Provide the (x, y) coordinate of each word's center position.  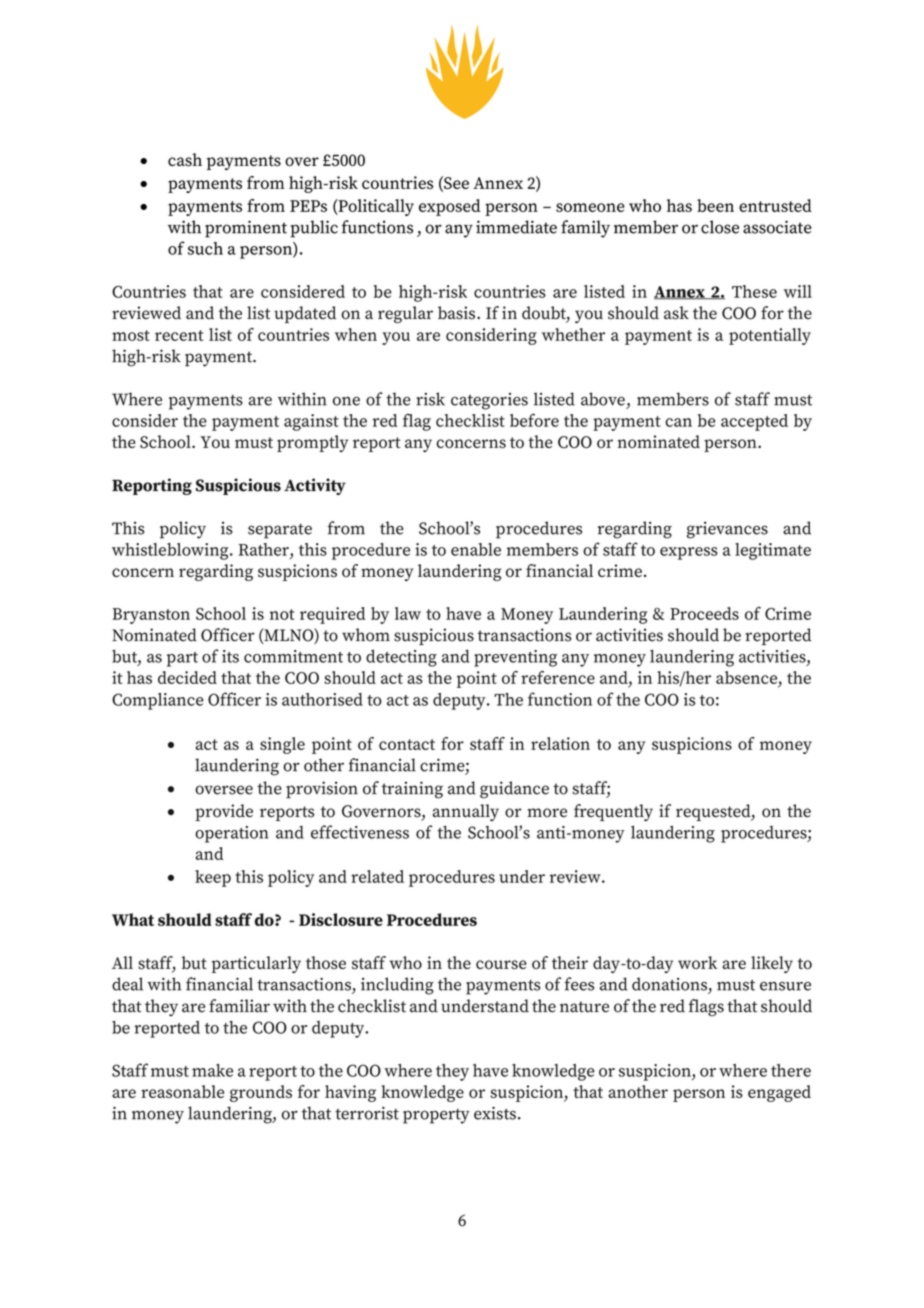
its (230, 656)
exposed (450, 207)
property (436, 1116)
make (212, 1070)
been (715, 205)
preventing (515, 658)
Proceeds (704, 613)
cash (185, 160)
